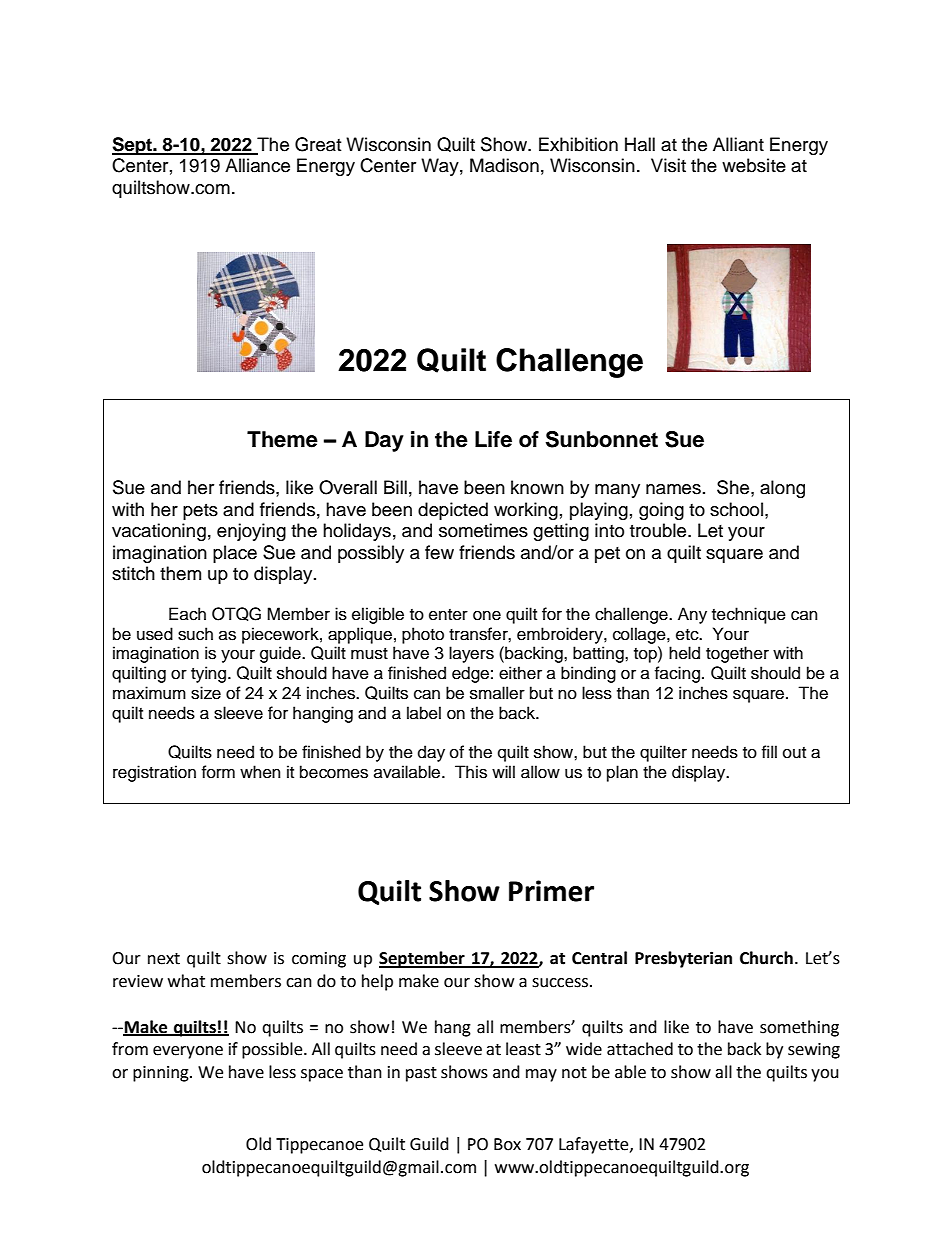 The width and height of the document is (952, 1233). Describe the element at coordinates (257, 165) in the document. I see `Alliance` at that location.
